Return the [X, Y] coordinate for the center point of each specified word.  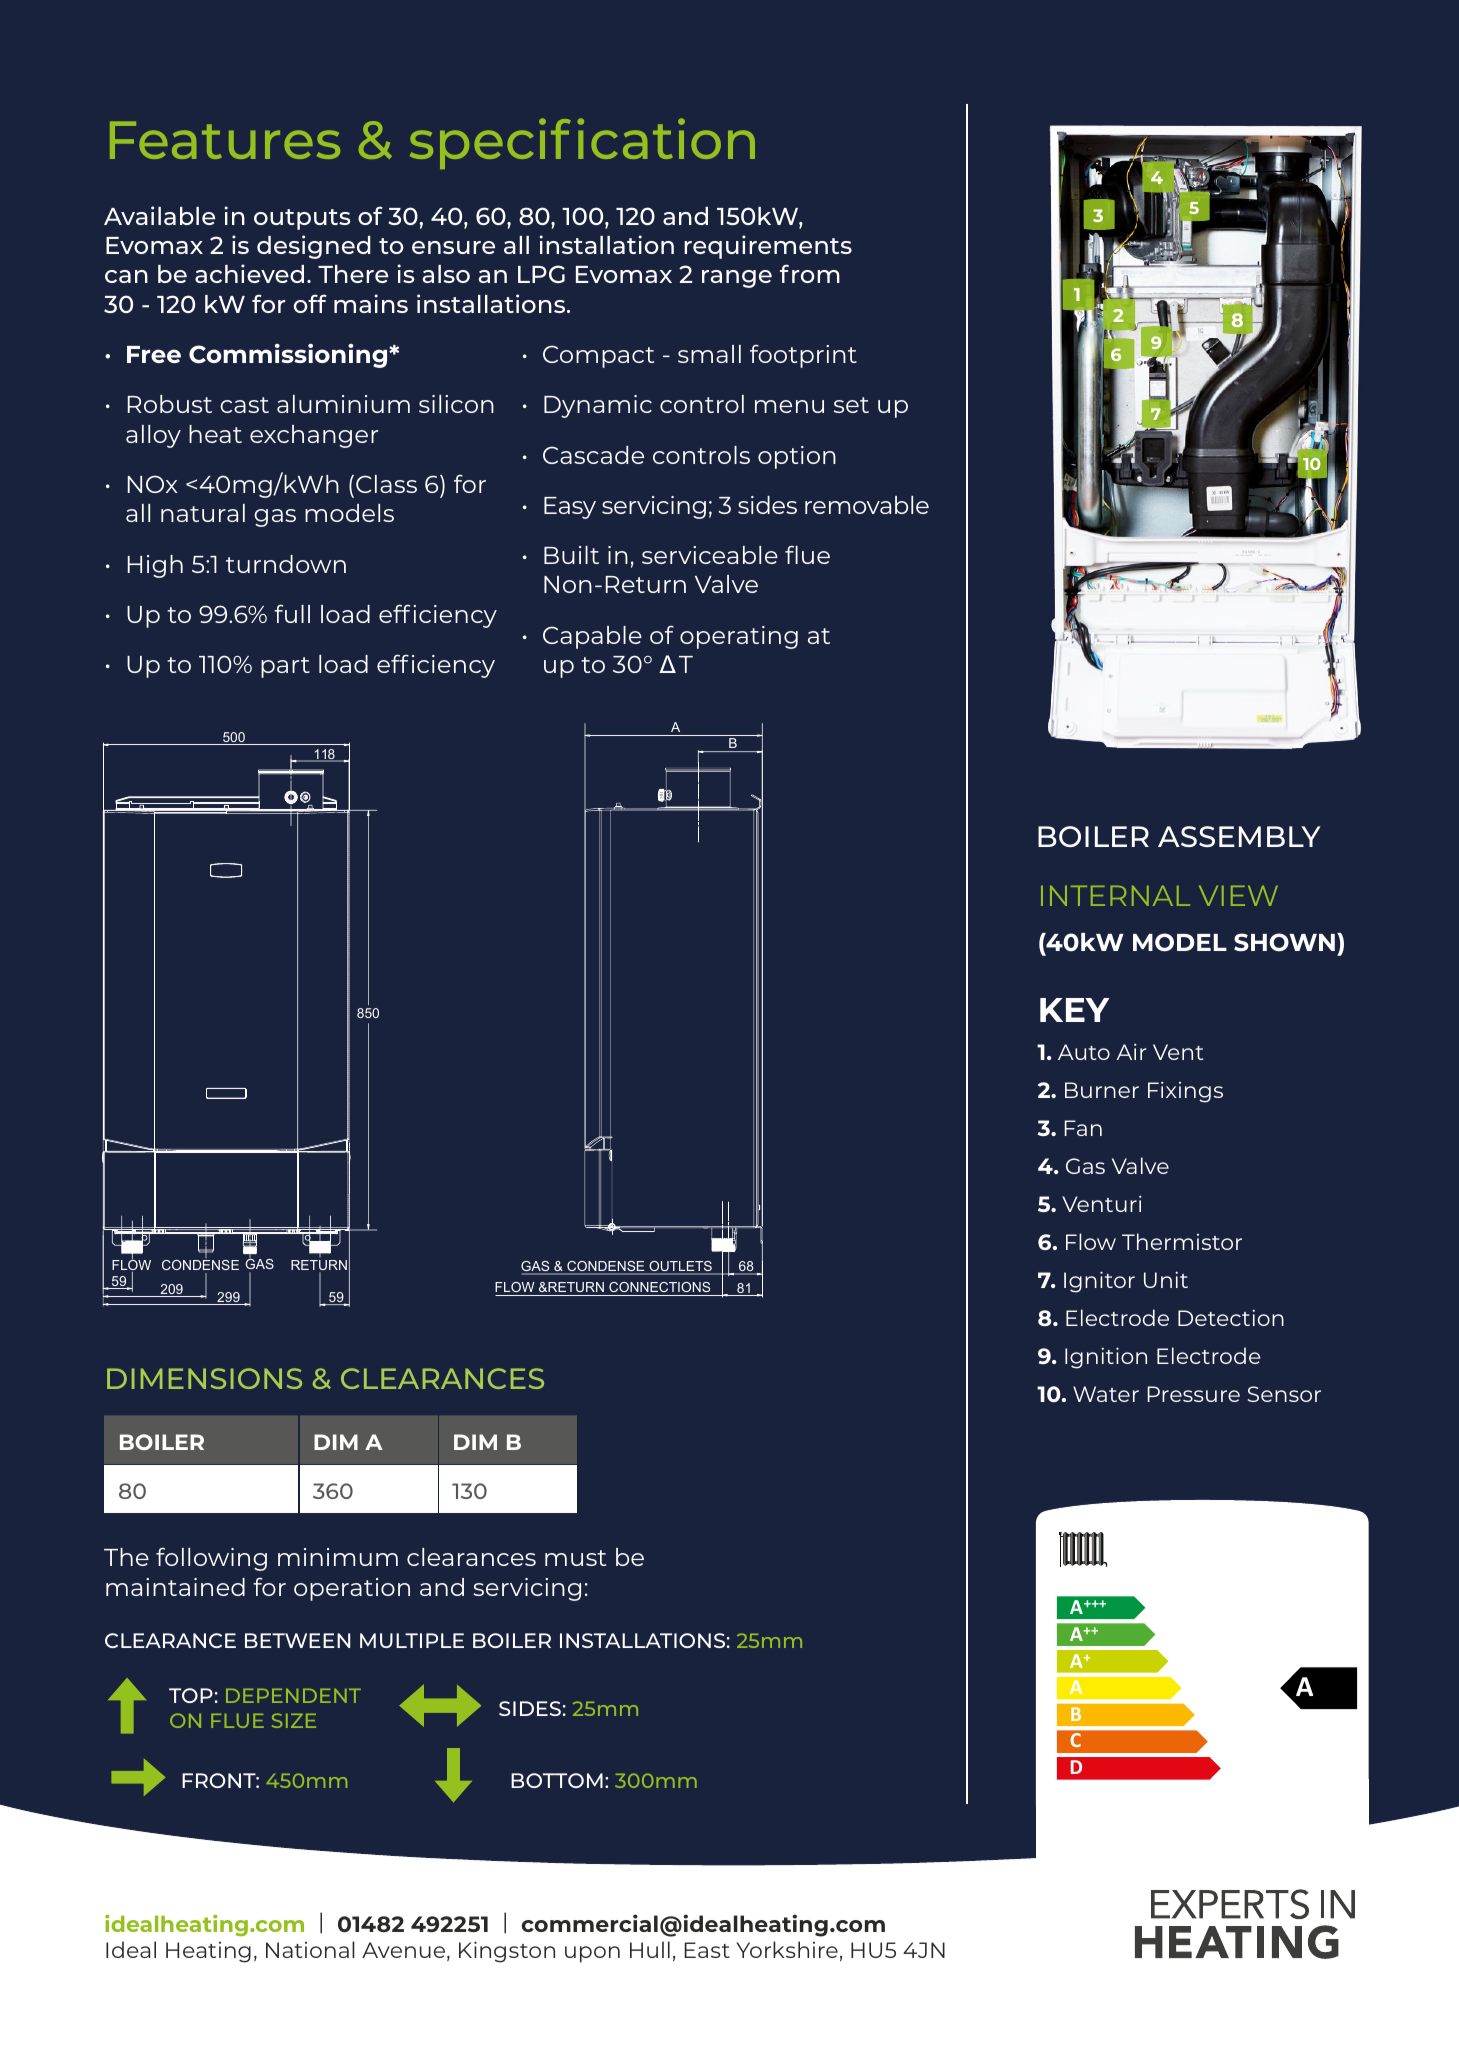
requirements [768, 247]
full [292, 613]
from [810, 273]
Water [1106, 1394]
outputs [302, 219]
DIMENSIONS [204, 1378]
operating [739, 637]
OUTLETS [680, 1267]
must [575, 1558]
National [310, 1949]
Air [1132, 1051]
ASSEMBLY [1239, 836]
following [211, 1559]
